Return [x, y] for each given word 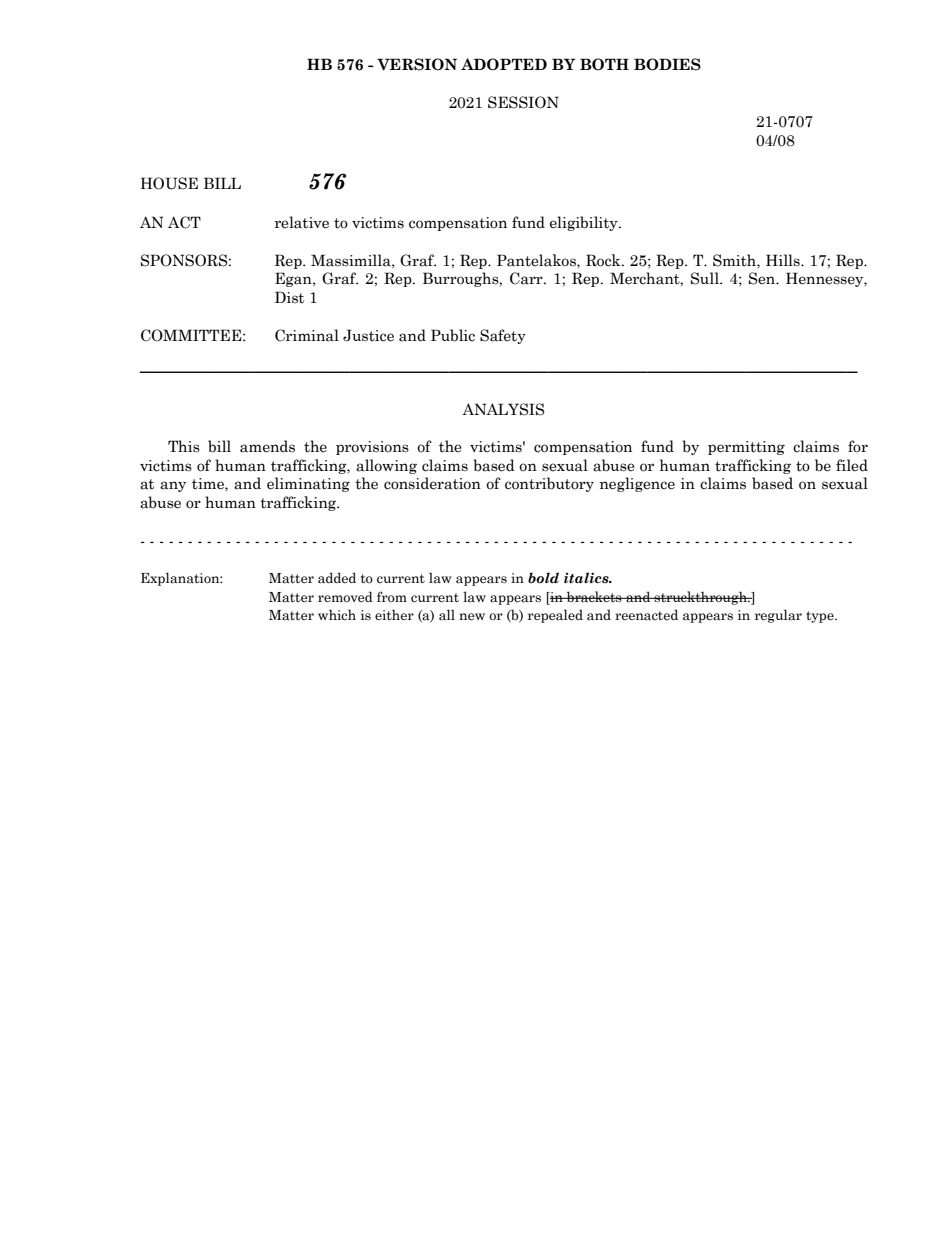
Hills [784, 260]
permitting [746, 448]
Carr [527, 278]
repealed [555, 616]
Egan [294, 279]
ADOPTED [504, 64]
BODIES [667, 64]
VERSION [417, 64]
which [337, 615]
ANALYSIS [503, 409]
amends [267, 446]
